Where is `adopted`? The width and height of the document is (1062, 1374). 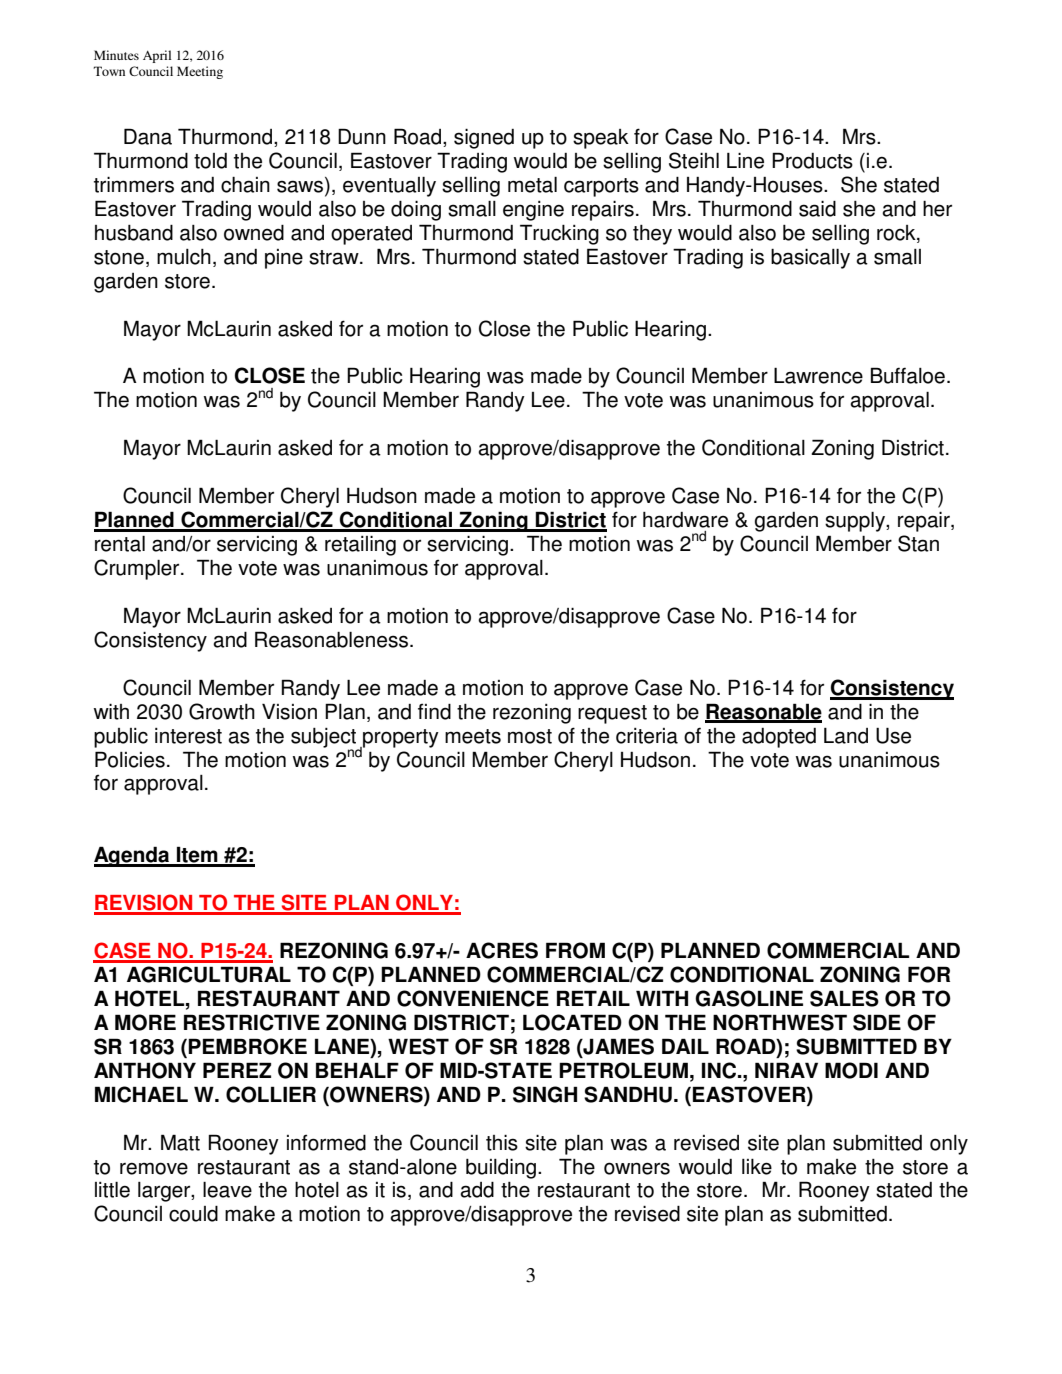 adopted is located at coordinates (779, 738).
